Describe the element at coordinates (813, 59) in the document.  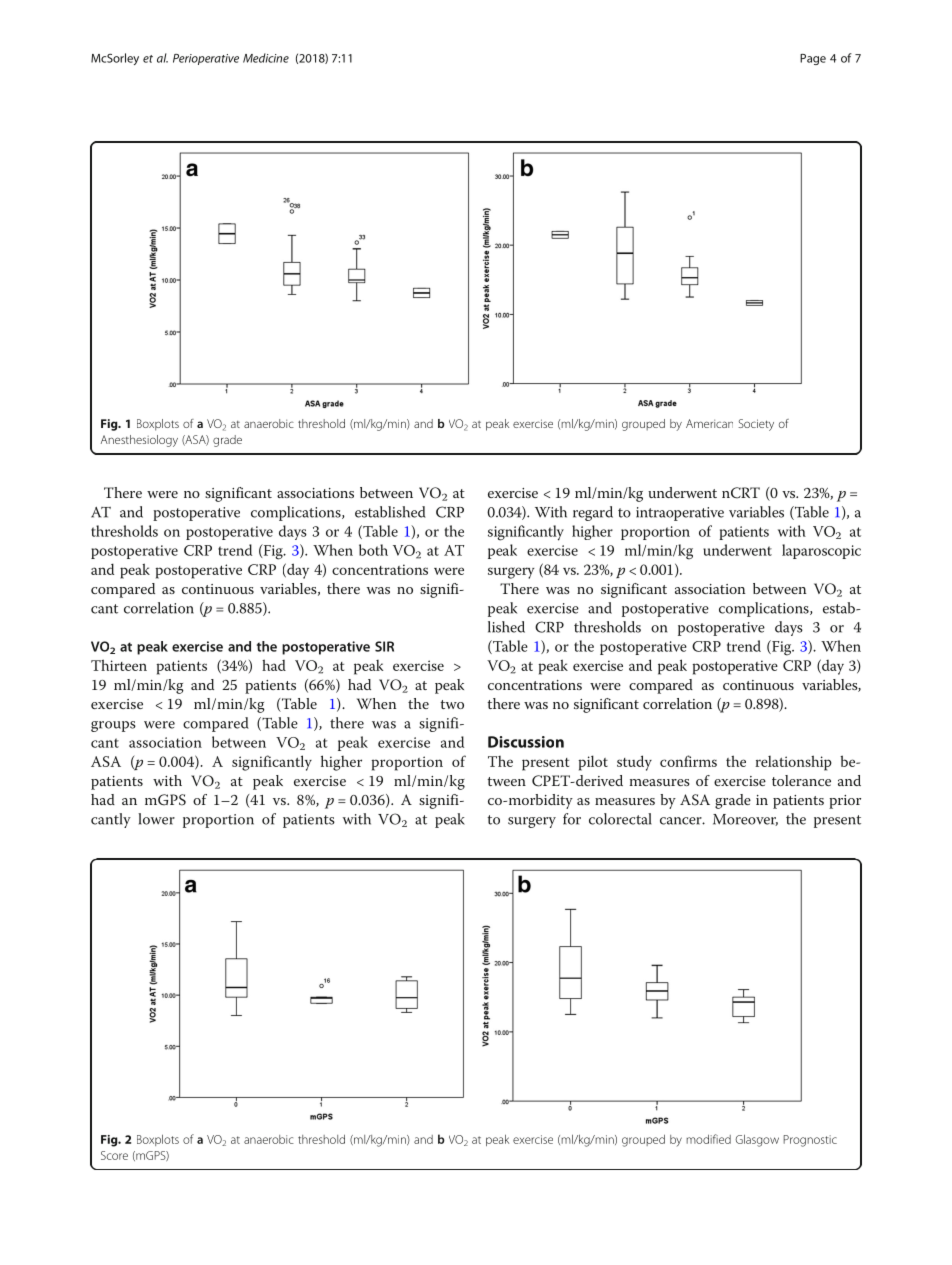
I see `Page` at that location.
